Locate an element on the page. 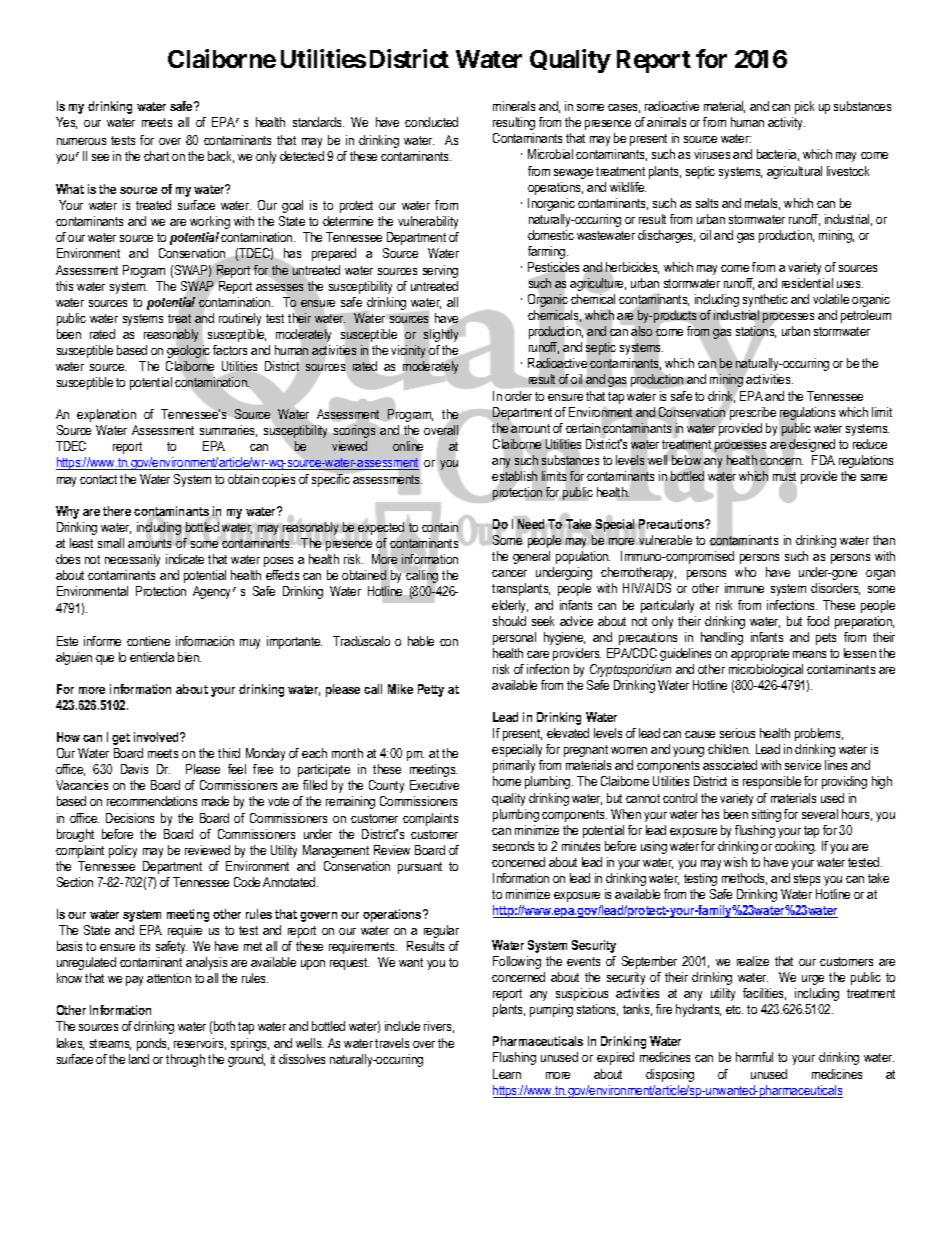  ponds is located at coordinates (153, 1044).
